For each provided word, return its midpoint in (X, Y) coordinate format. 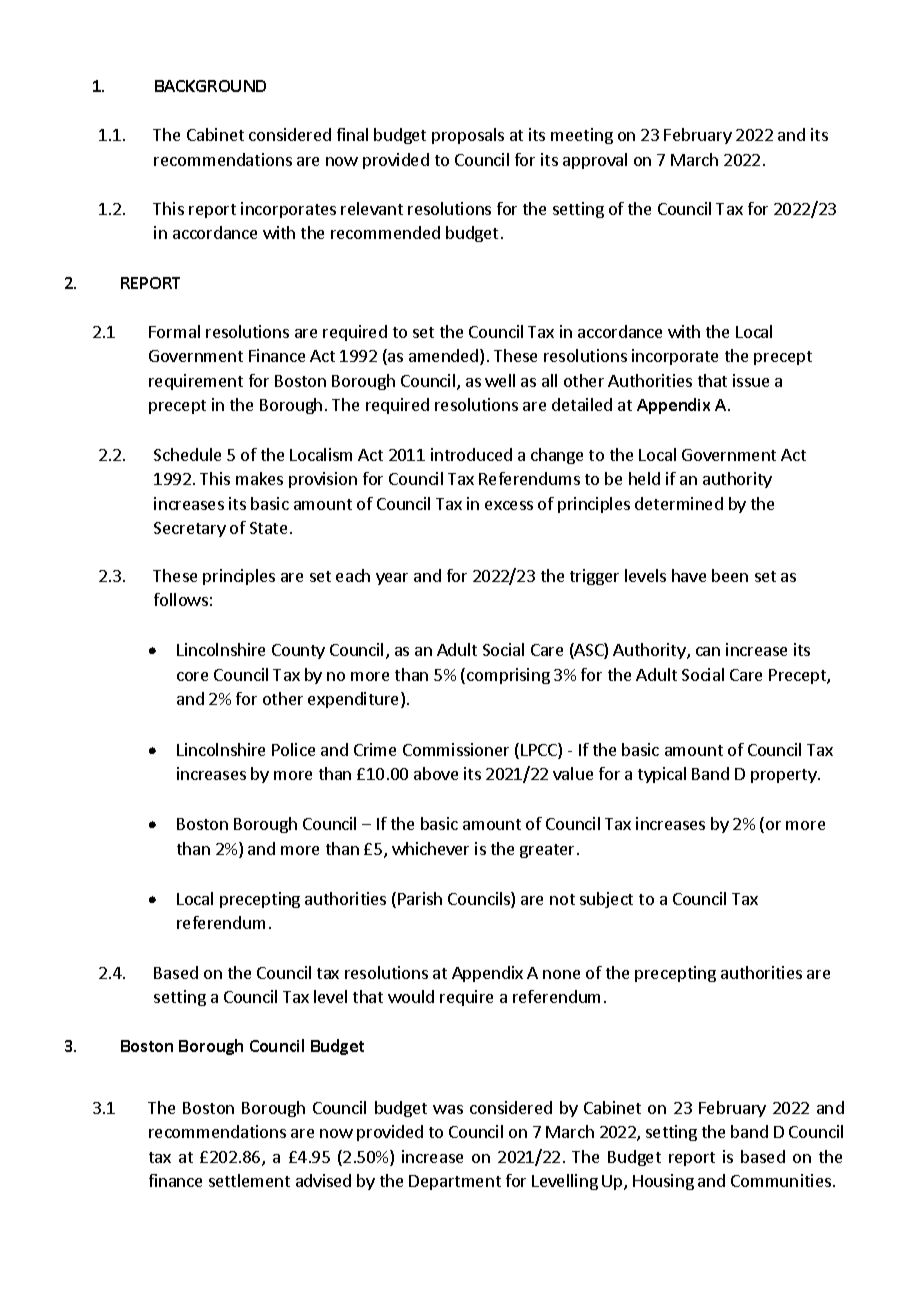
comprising (508, 676)
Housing (663, 1182)
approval (595, 161)
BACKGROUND (210, 86)
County (298, 651)
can (708, 651)
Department (455, 1182)
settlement (249, 1180)
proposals (468, 136)
